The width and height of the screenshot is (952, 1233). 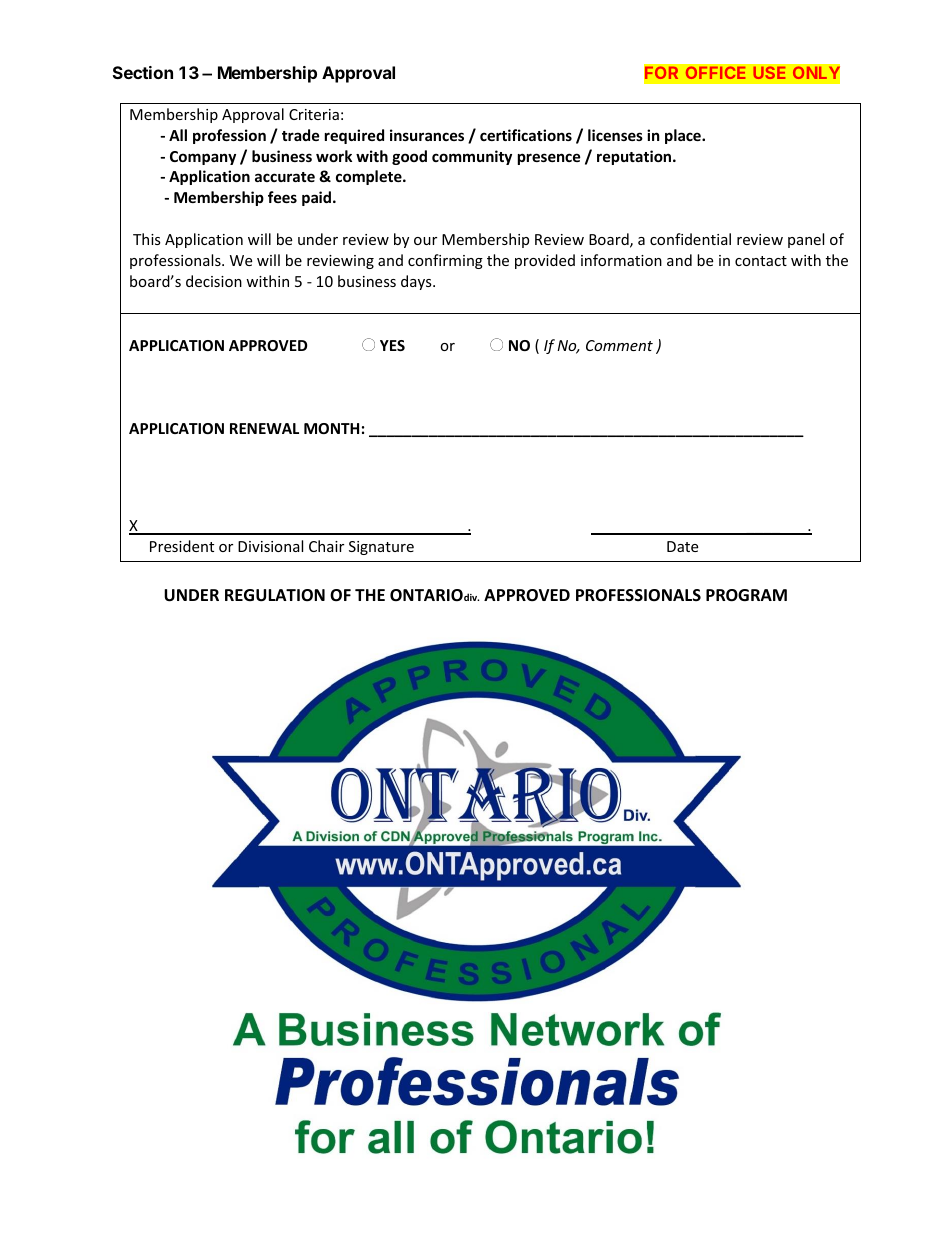 What do you see at coordinates (214, 281) in the screenshot?
I see `decision` at bounding box center [214, 281].
